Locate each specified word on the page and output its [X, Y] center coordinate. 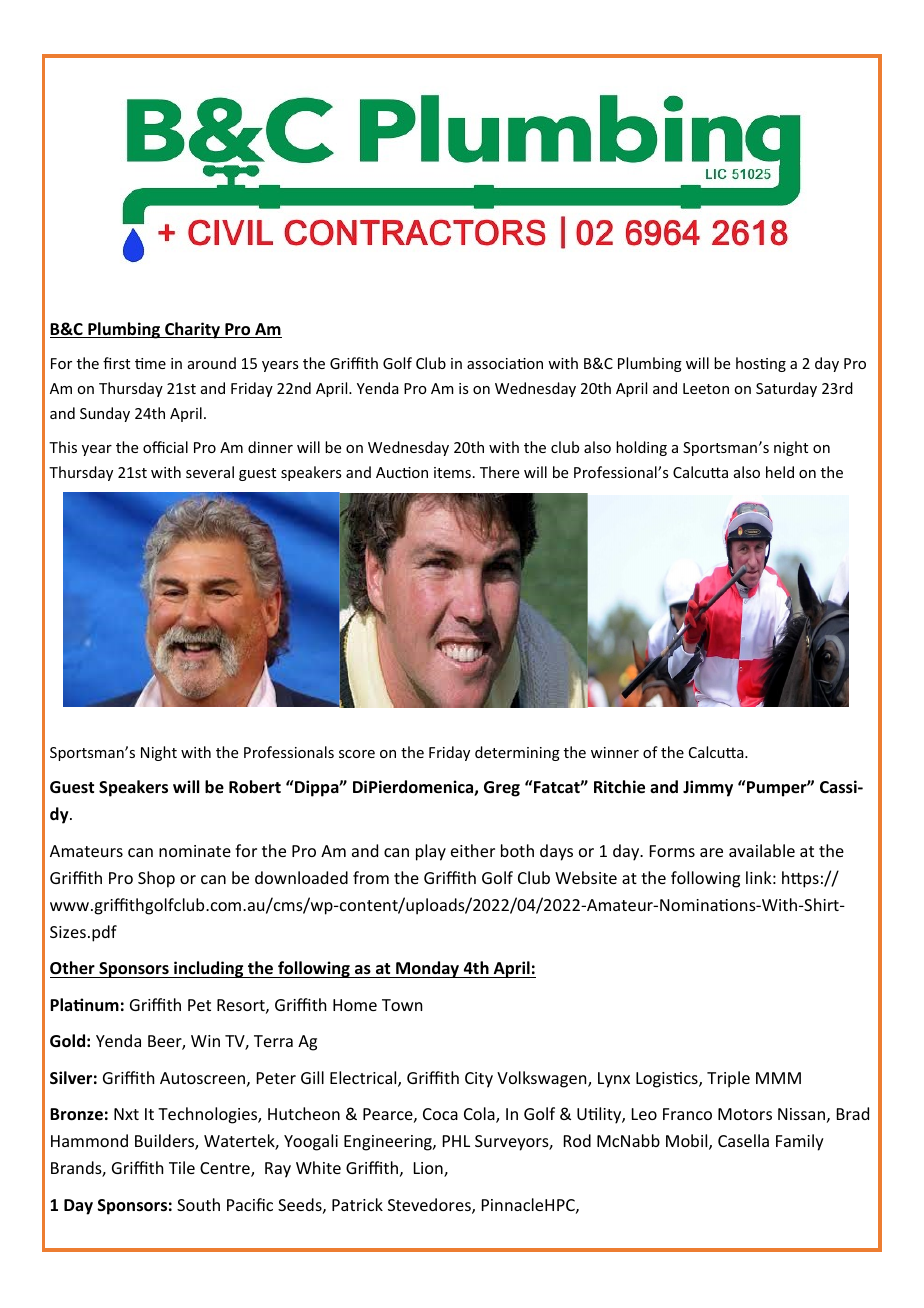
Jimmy [708, 788]
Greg [502, 789]
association [505, 363]
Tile [182, 1167]
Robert [255, 787]
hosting [761, 364]
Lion [429, 1169]
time [150, 363]
